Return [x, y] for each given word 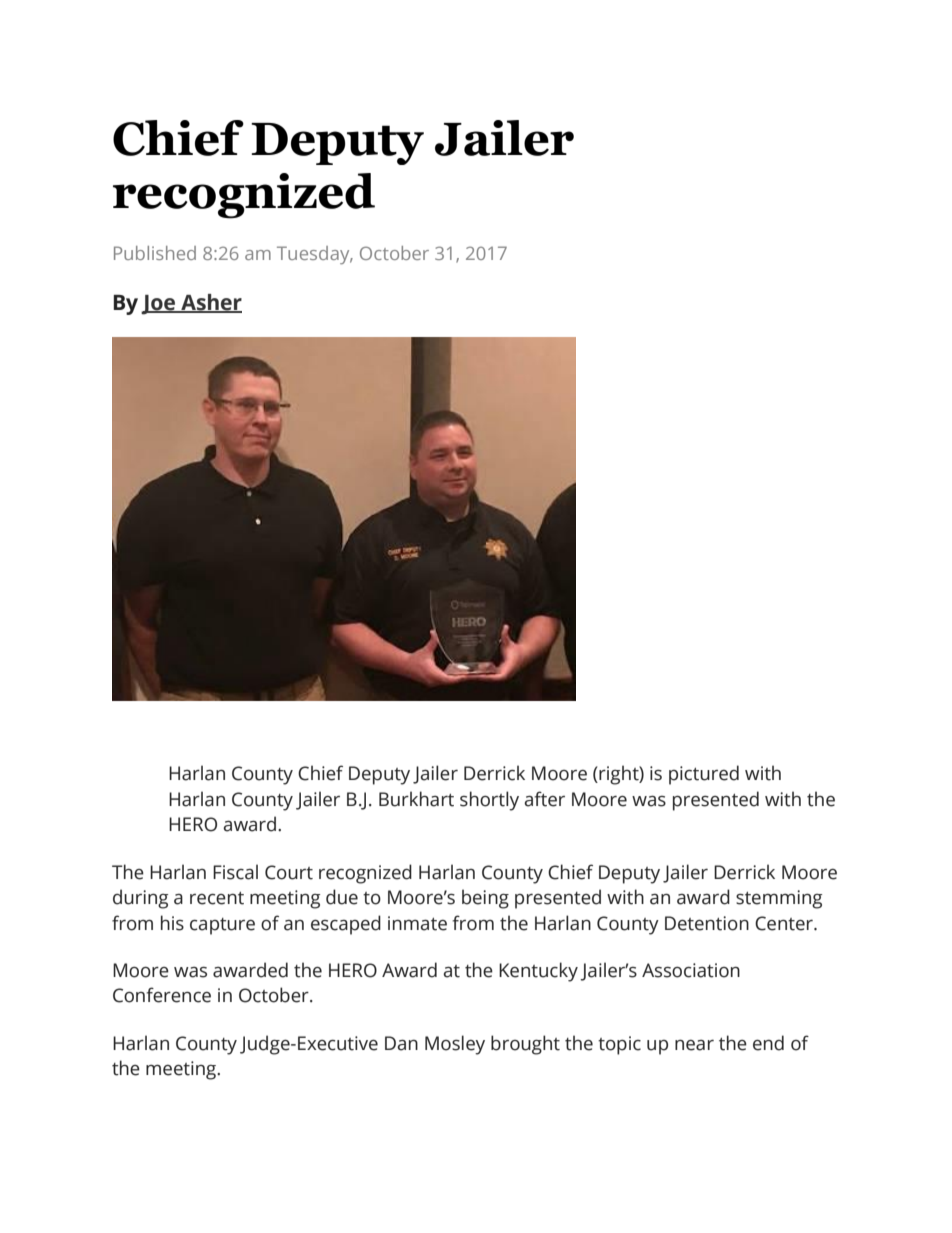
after [544, 799]
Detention [707, 923]
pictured [704, 775]
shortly [489, 801]
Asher [210, 303]
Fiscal [235, 872]
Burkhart [416, 799]
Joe [159, 305]
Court [289, 872]
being [485, 899]
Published [155, 253]
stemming [779, 899]
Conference [162, 995]
